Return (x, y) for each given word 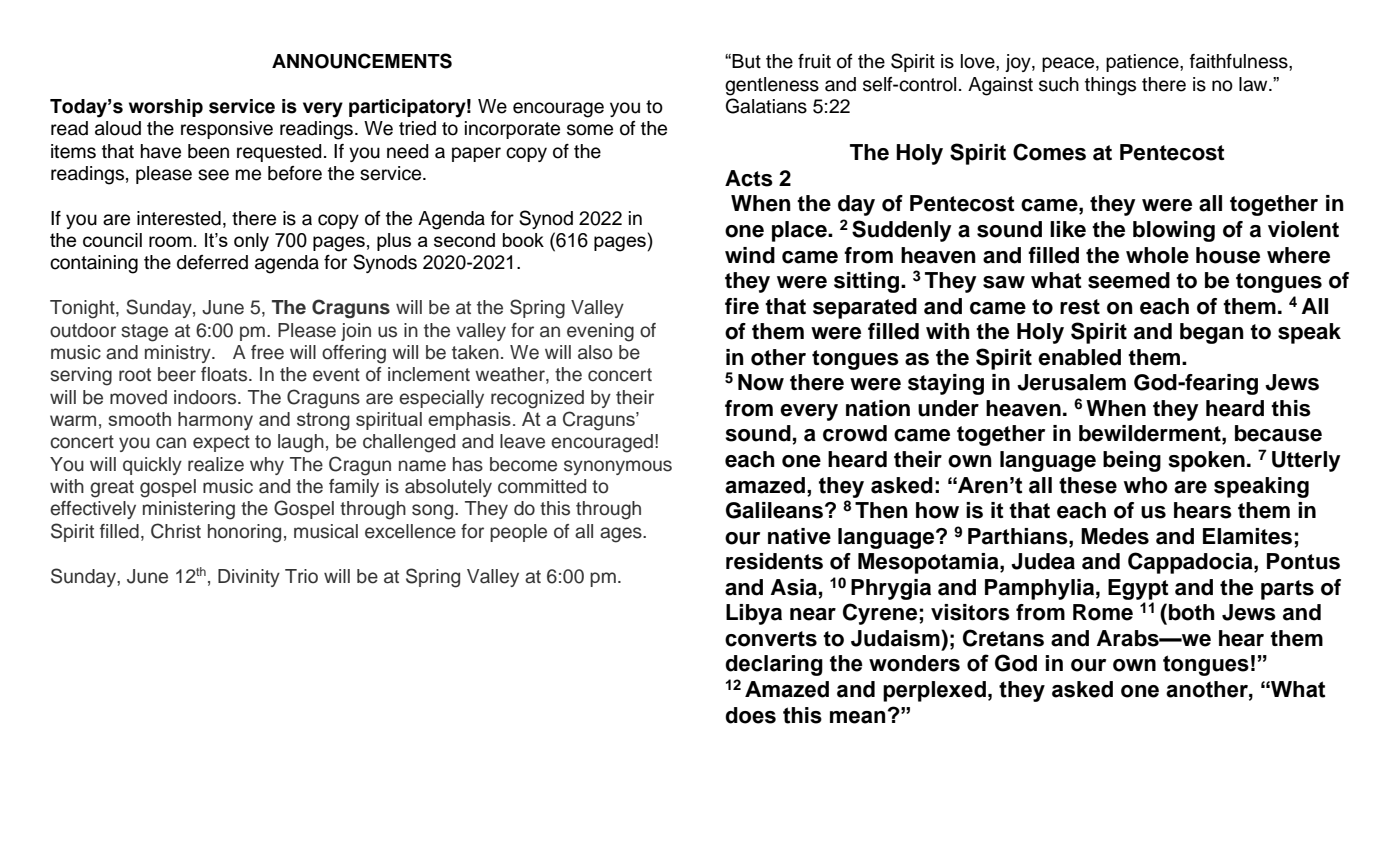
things (1110, 86)
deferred (212, 262)
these (1088, 485)
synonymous (618, 467)
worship (166, 108)
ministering (189, 510)
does (750, 715)
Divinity (249, 578)
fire (742, 306)
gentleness (772, 86)
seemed (1129, 280)
